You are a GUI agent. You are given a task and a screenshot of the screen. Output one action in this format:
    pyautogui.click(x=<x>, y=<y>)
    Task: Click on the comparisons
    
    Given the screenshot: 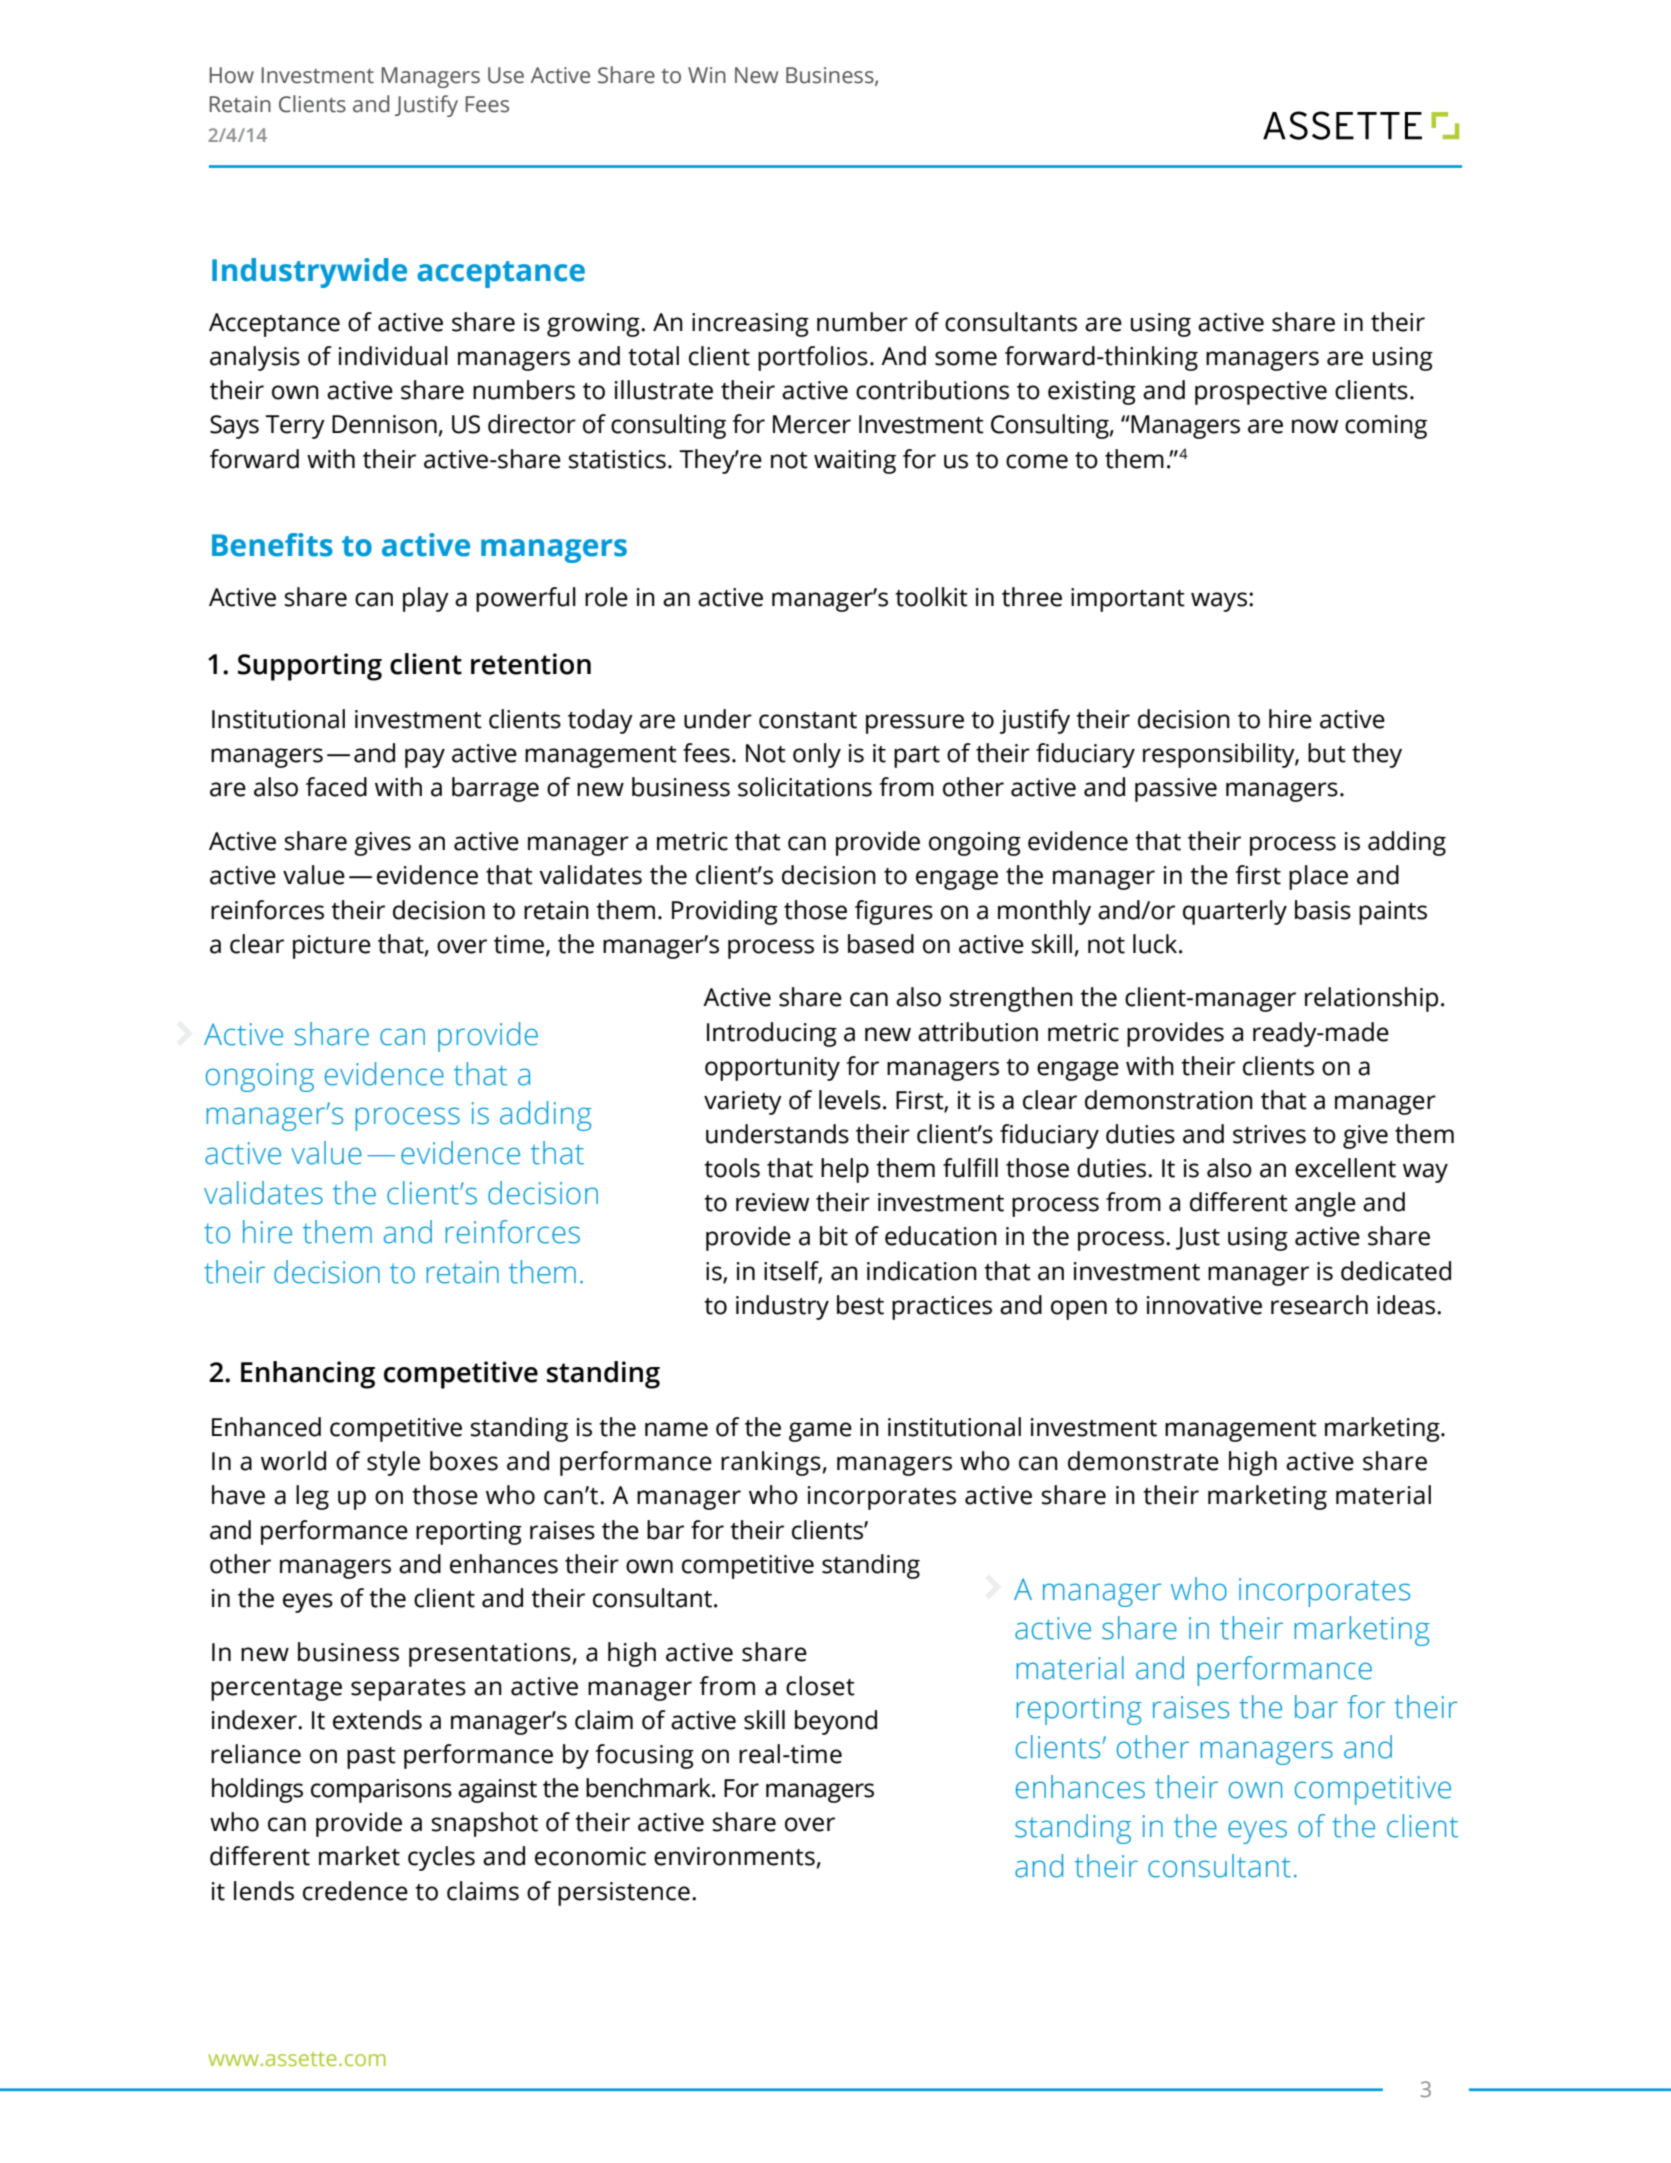 What is the action you would take?
    pyautogui.click(x=381, y=1791)
